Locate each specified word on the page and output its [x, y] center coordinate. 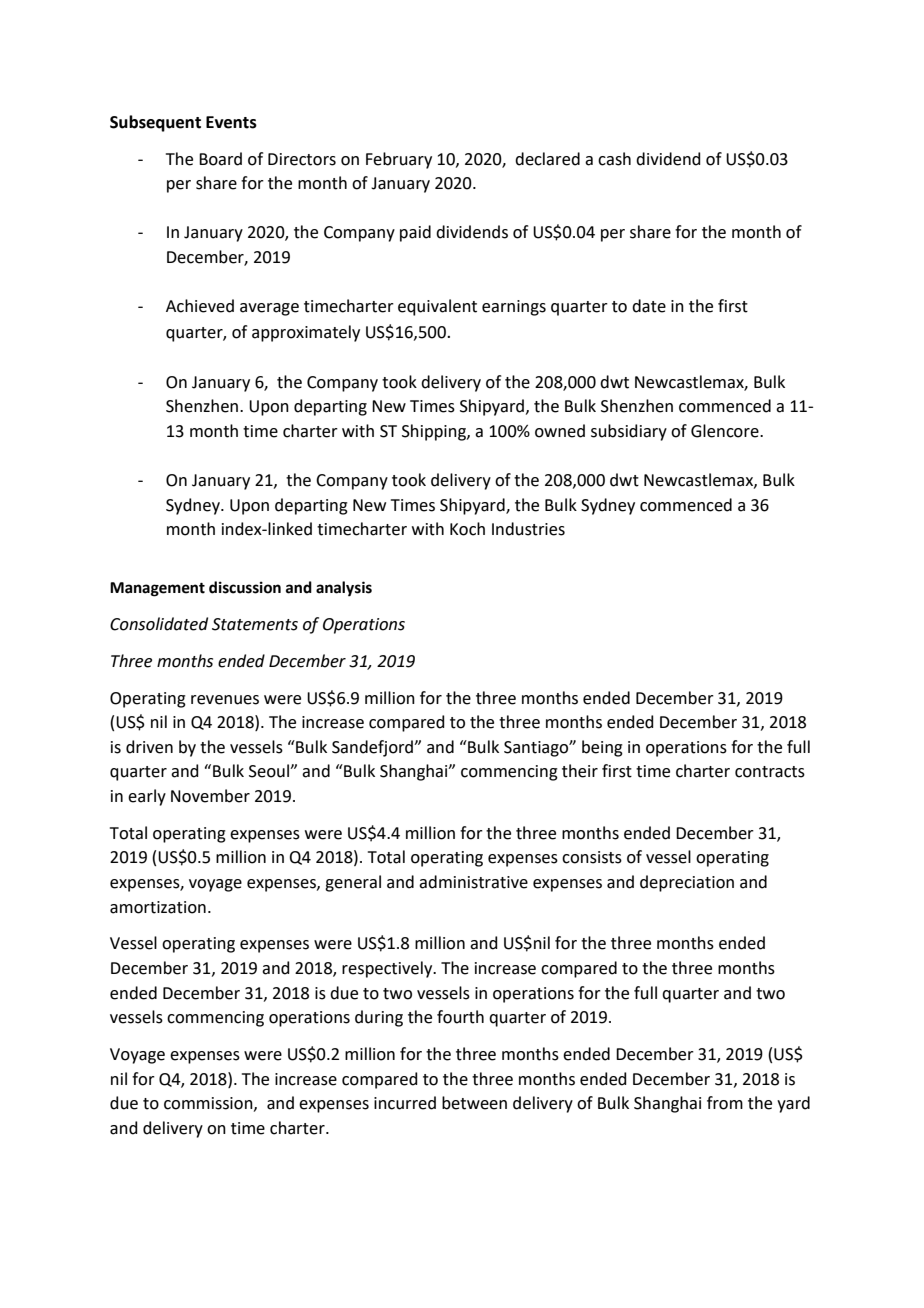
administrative [473, 882]
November [210, 796]
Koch [467, 529]
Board [220, 159]
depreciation [687, 883]
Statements [255, 624]
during [379, 1018]
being [602, 748]
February [399, 160]
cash [614, 159]
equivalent [437, 307]
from [725, 1103]
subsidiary [629, 432]
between [474, 1103]
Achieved [200, 306]
